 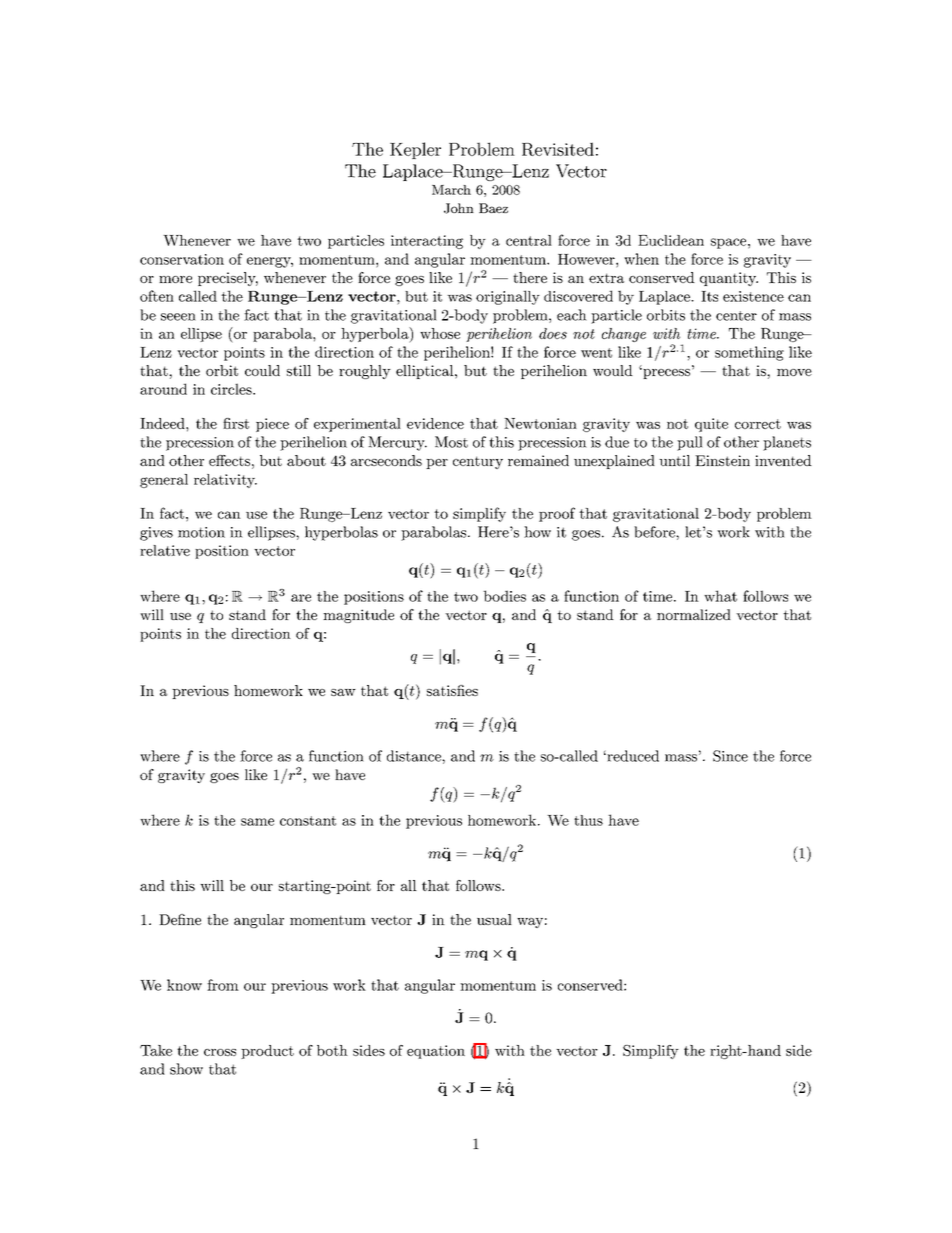 What do you see at coordinates (478, 462) in the screenshot?
I see `century` at bounding box center [478, 462].
